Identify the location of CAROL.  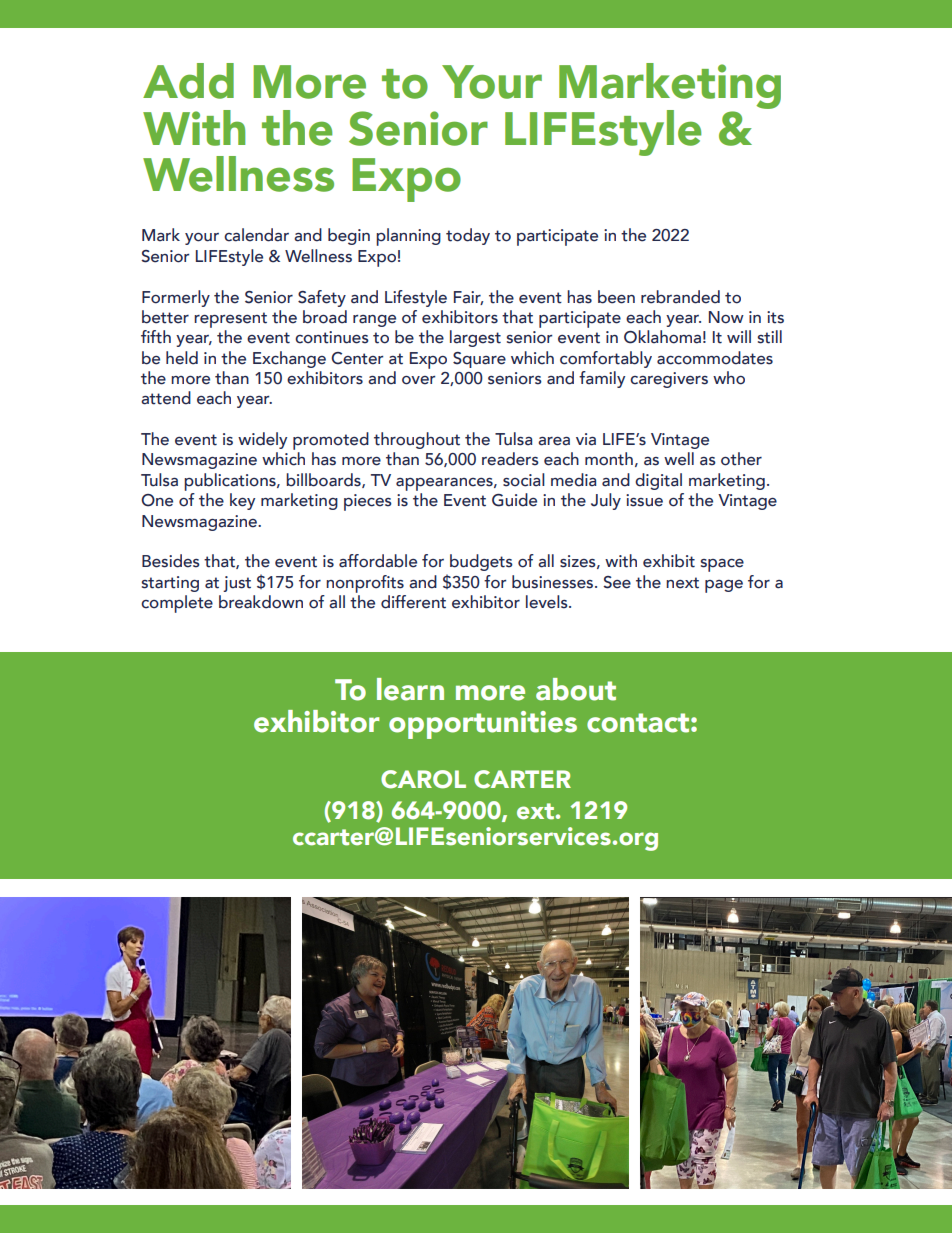
(423, 779).
